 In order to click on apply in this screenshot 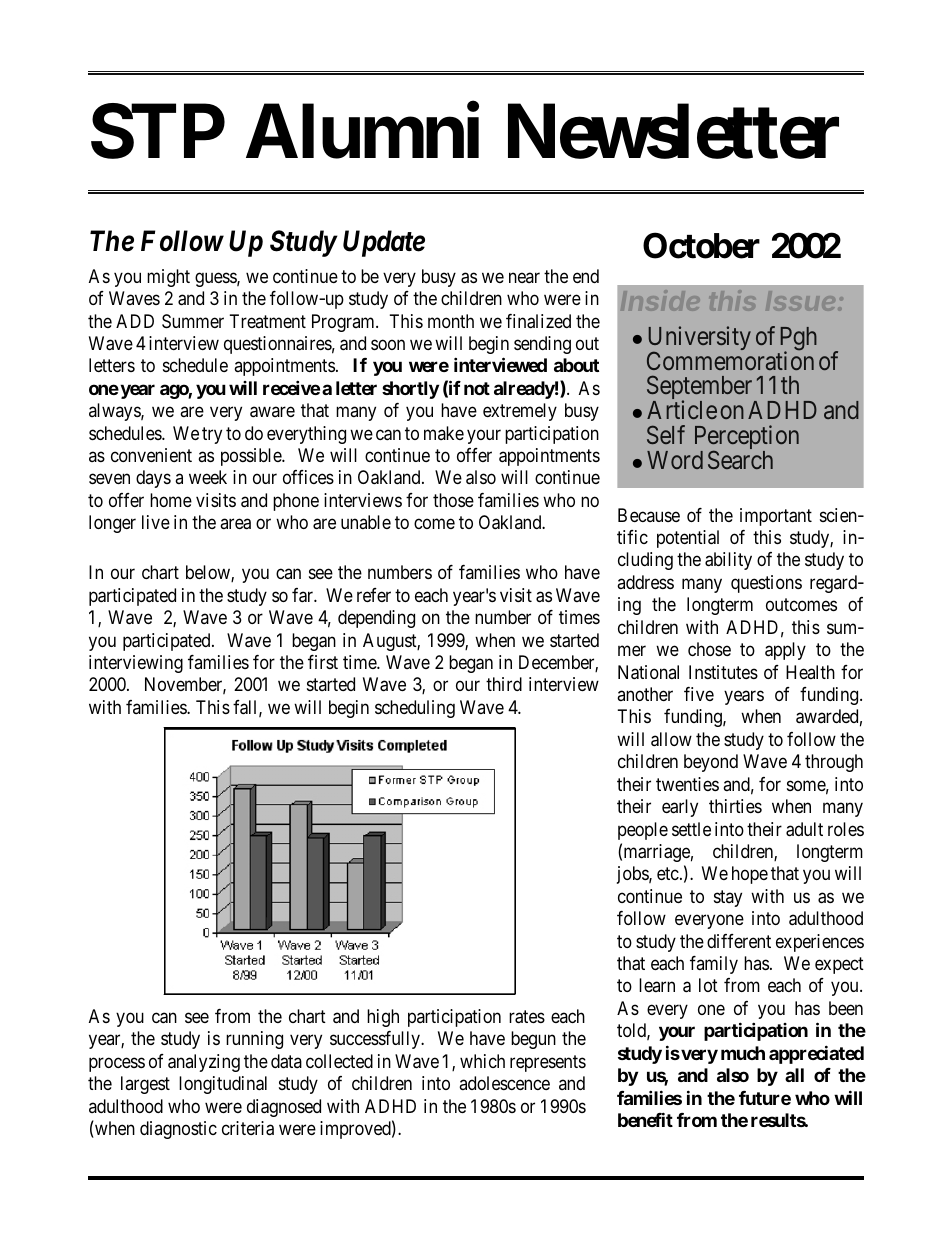, I will do `click(785, 651)`.
